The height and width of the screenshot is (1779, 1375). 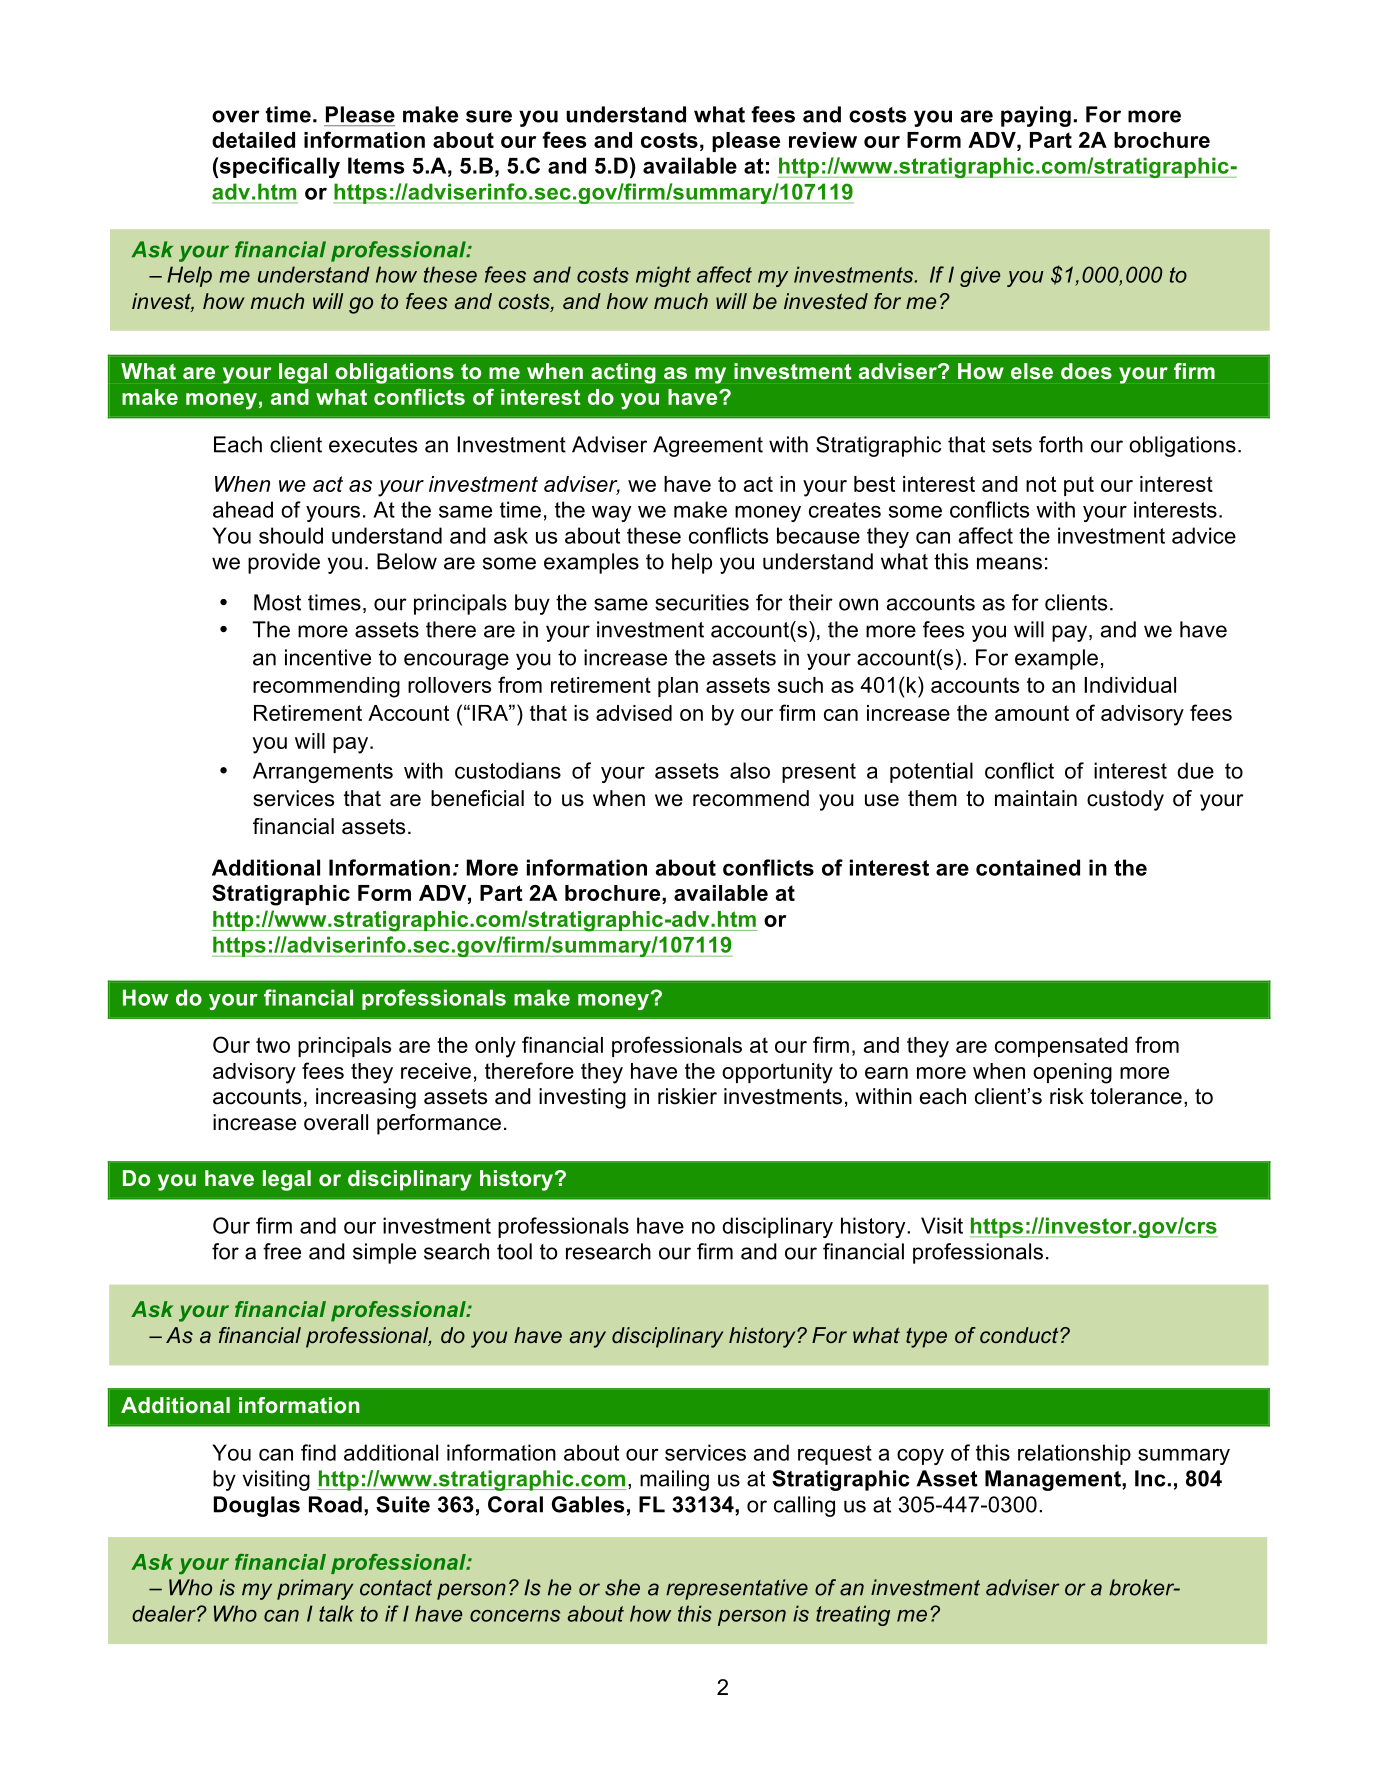 I want to click on Arrangements, so click(x=323, y=772).
